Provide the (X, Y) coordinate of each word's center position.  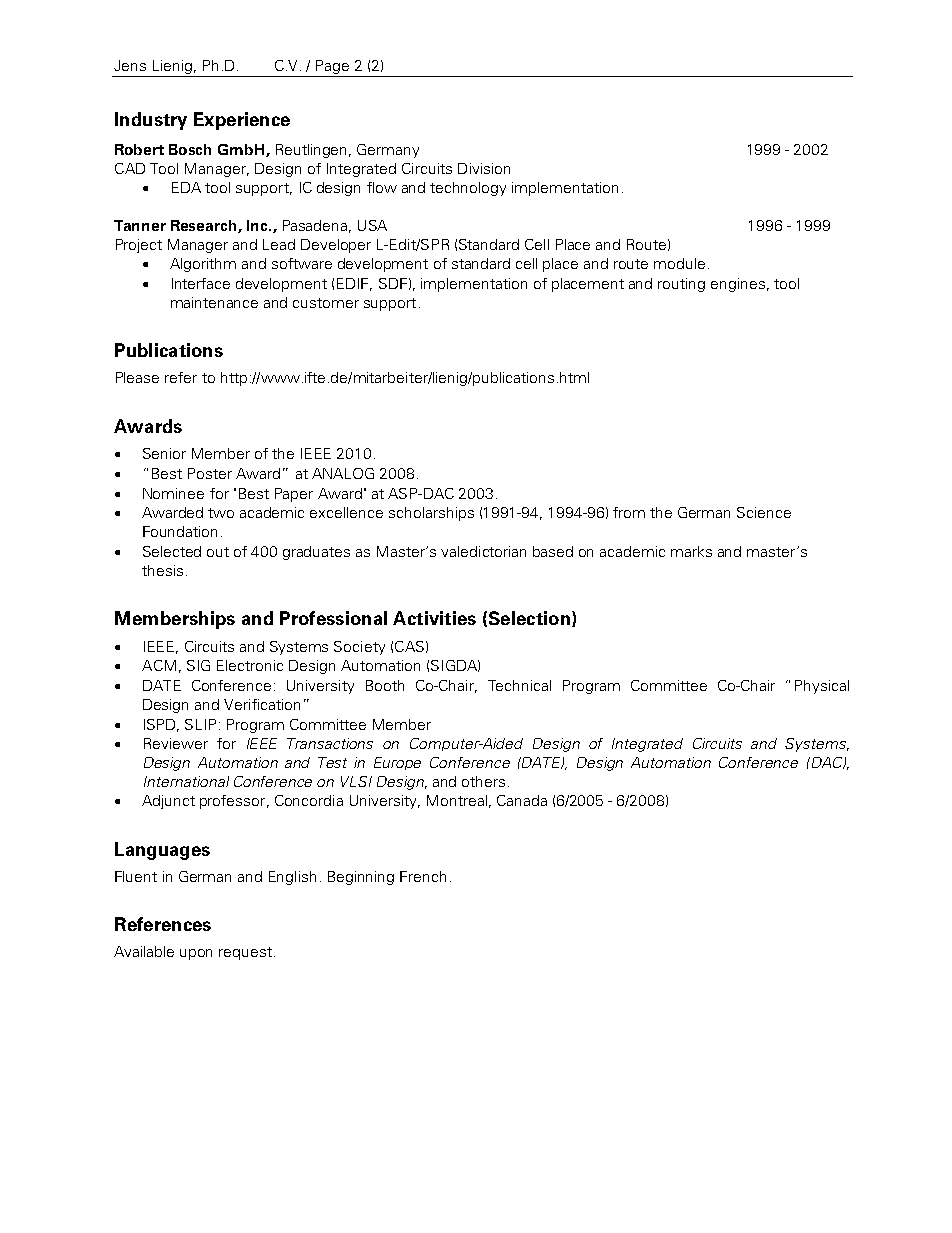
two (221, 513)
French (423, 876)
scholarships (431, 514)
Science (764, 512)
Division (484, 168)
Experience (242, 121)
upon (196, 954)
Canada (522, 800)
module (679, 263)
